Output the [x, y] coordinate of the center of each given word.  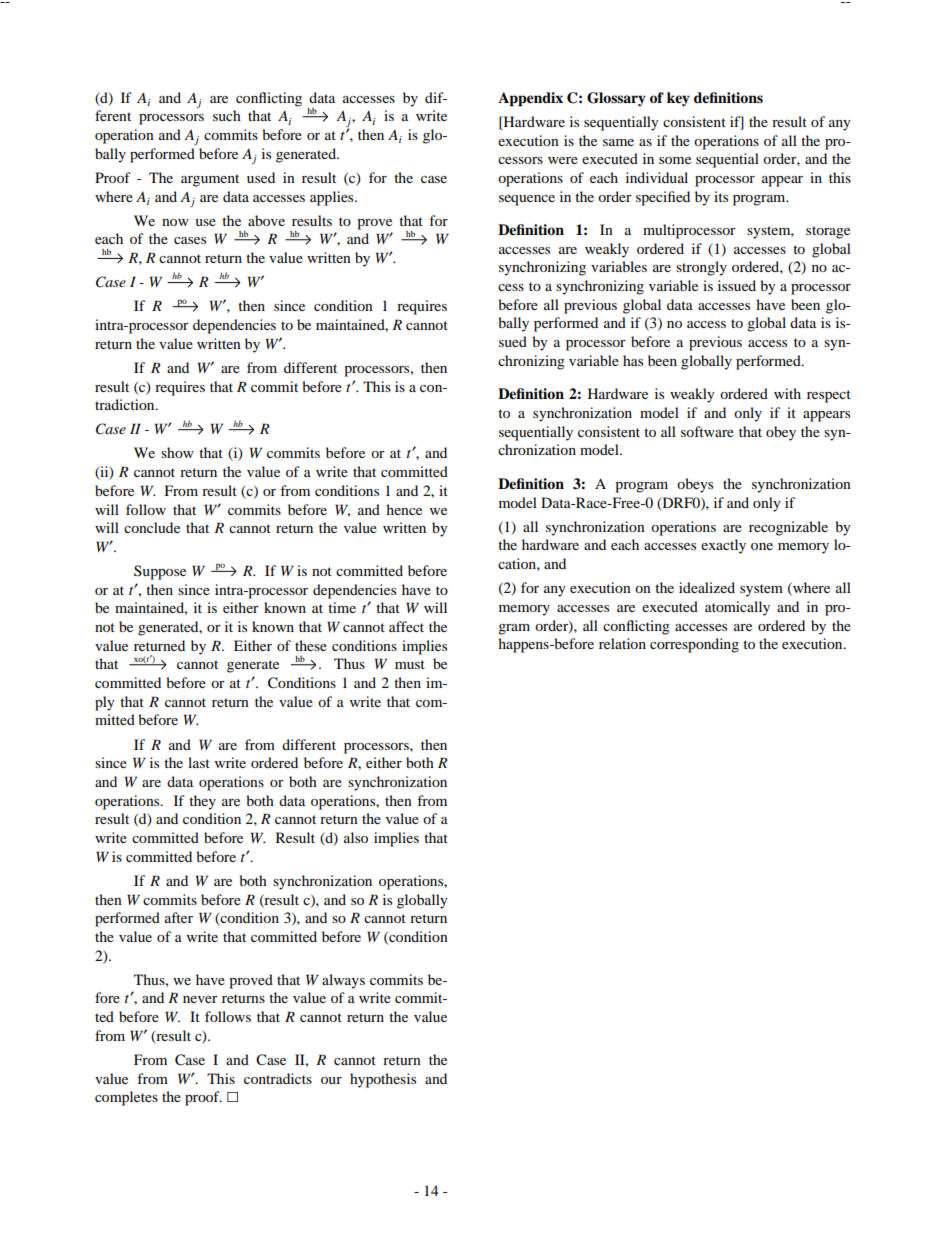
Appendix [530, 99]
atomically [737, 608]
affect [406, 626]
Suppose [160, 572]
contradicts [278, 1078]
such [227, 115]
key [678, 99]
